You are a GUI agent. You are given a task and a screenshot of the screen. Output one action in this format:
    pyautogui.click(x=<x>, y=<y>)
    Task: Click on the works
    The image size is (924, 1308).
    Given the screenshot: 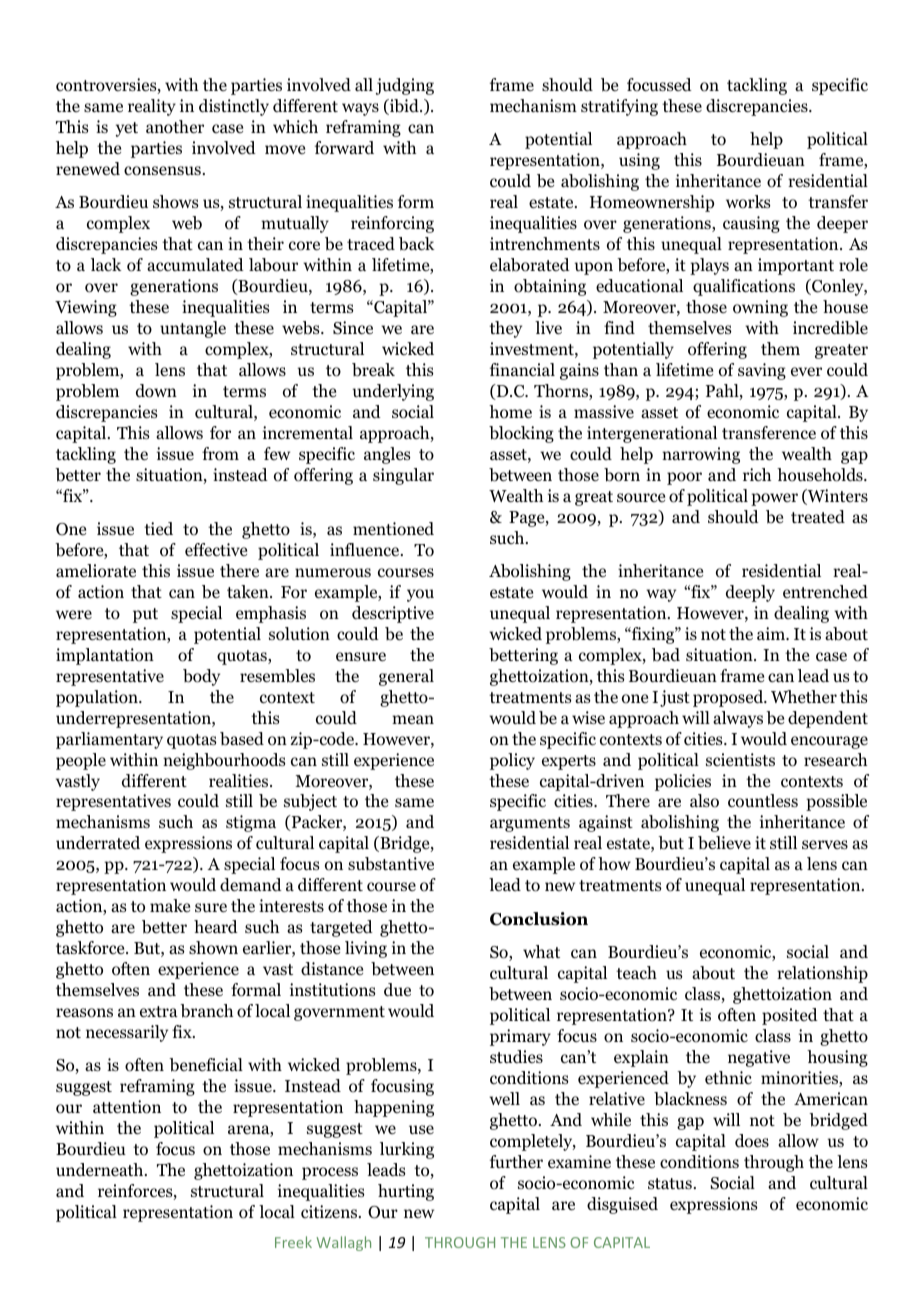 What is the action you would take?
    pyautogui.click(x=748, y=202)
